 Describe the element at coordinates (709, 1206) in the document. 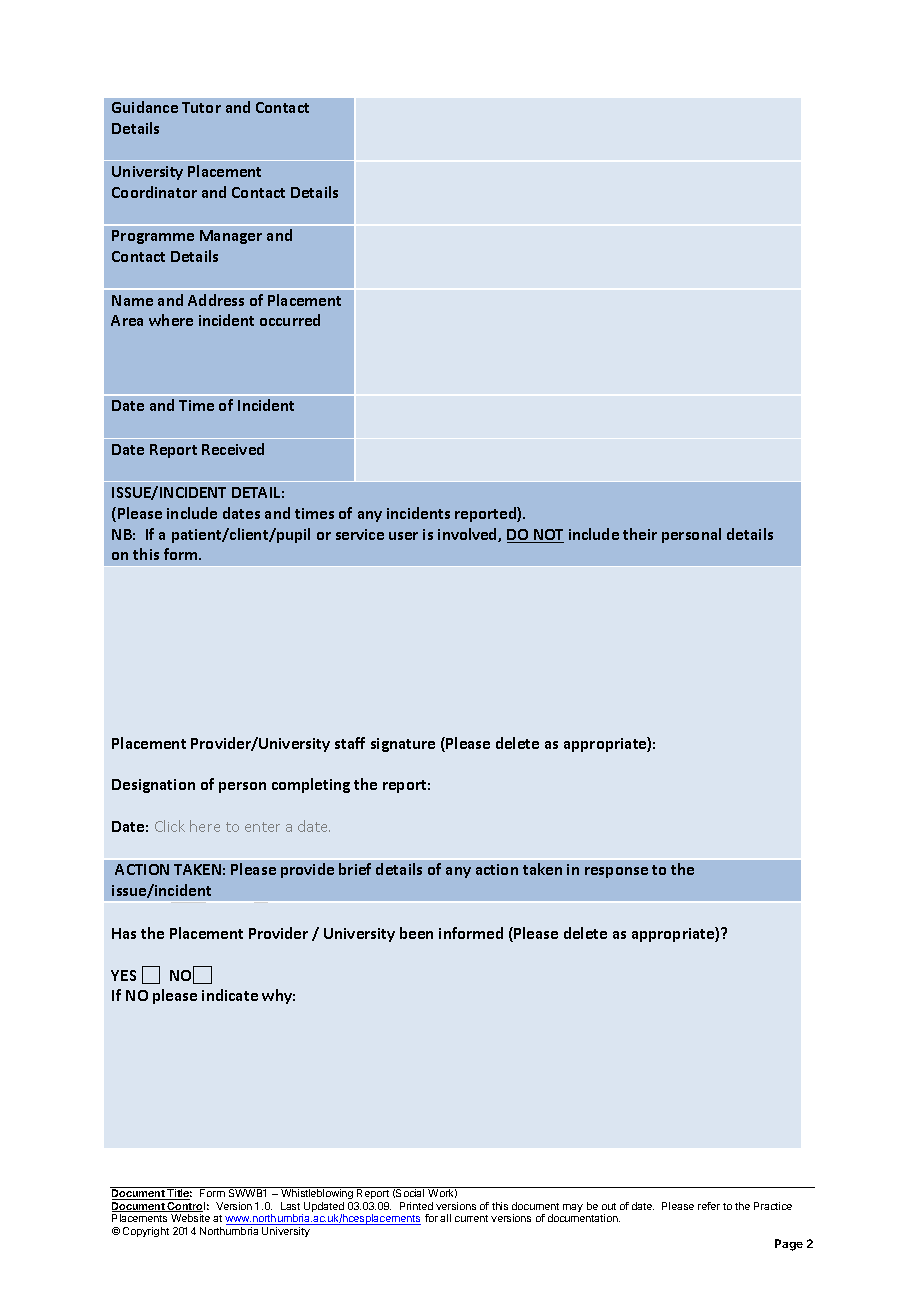

I see `refer` at that location.
